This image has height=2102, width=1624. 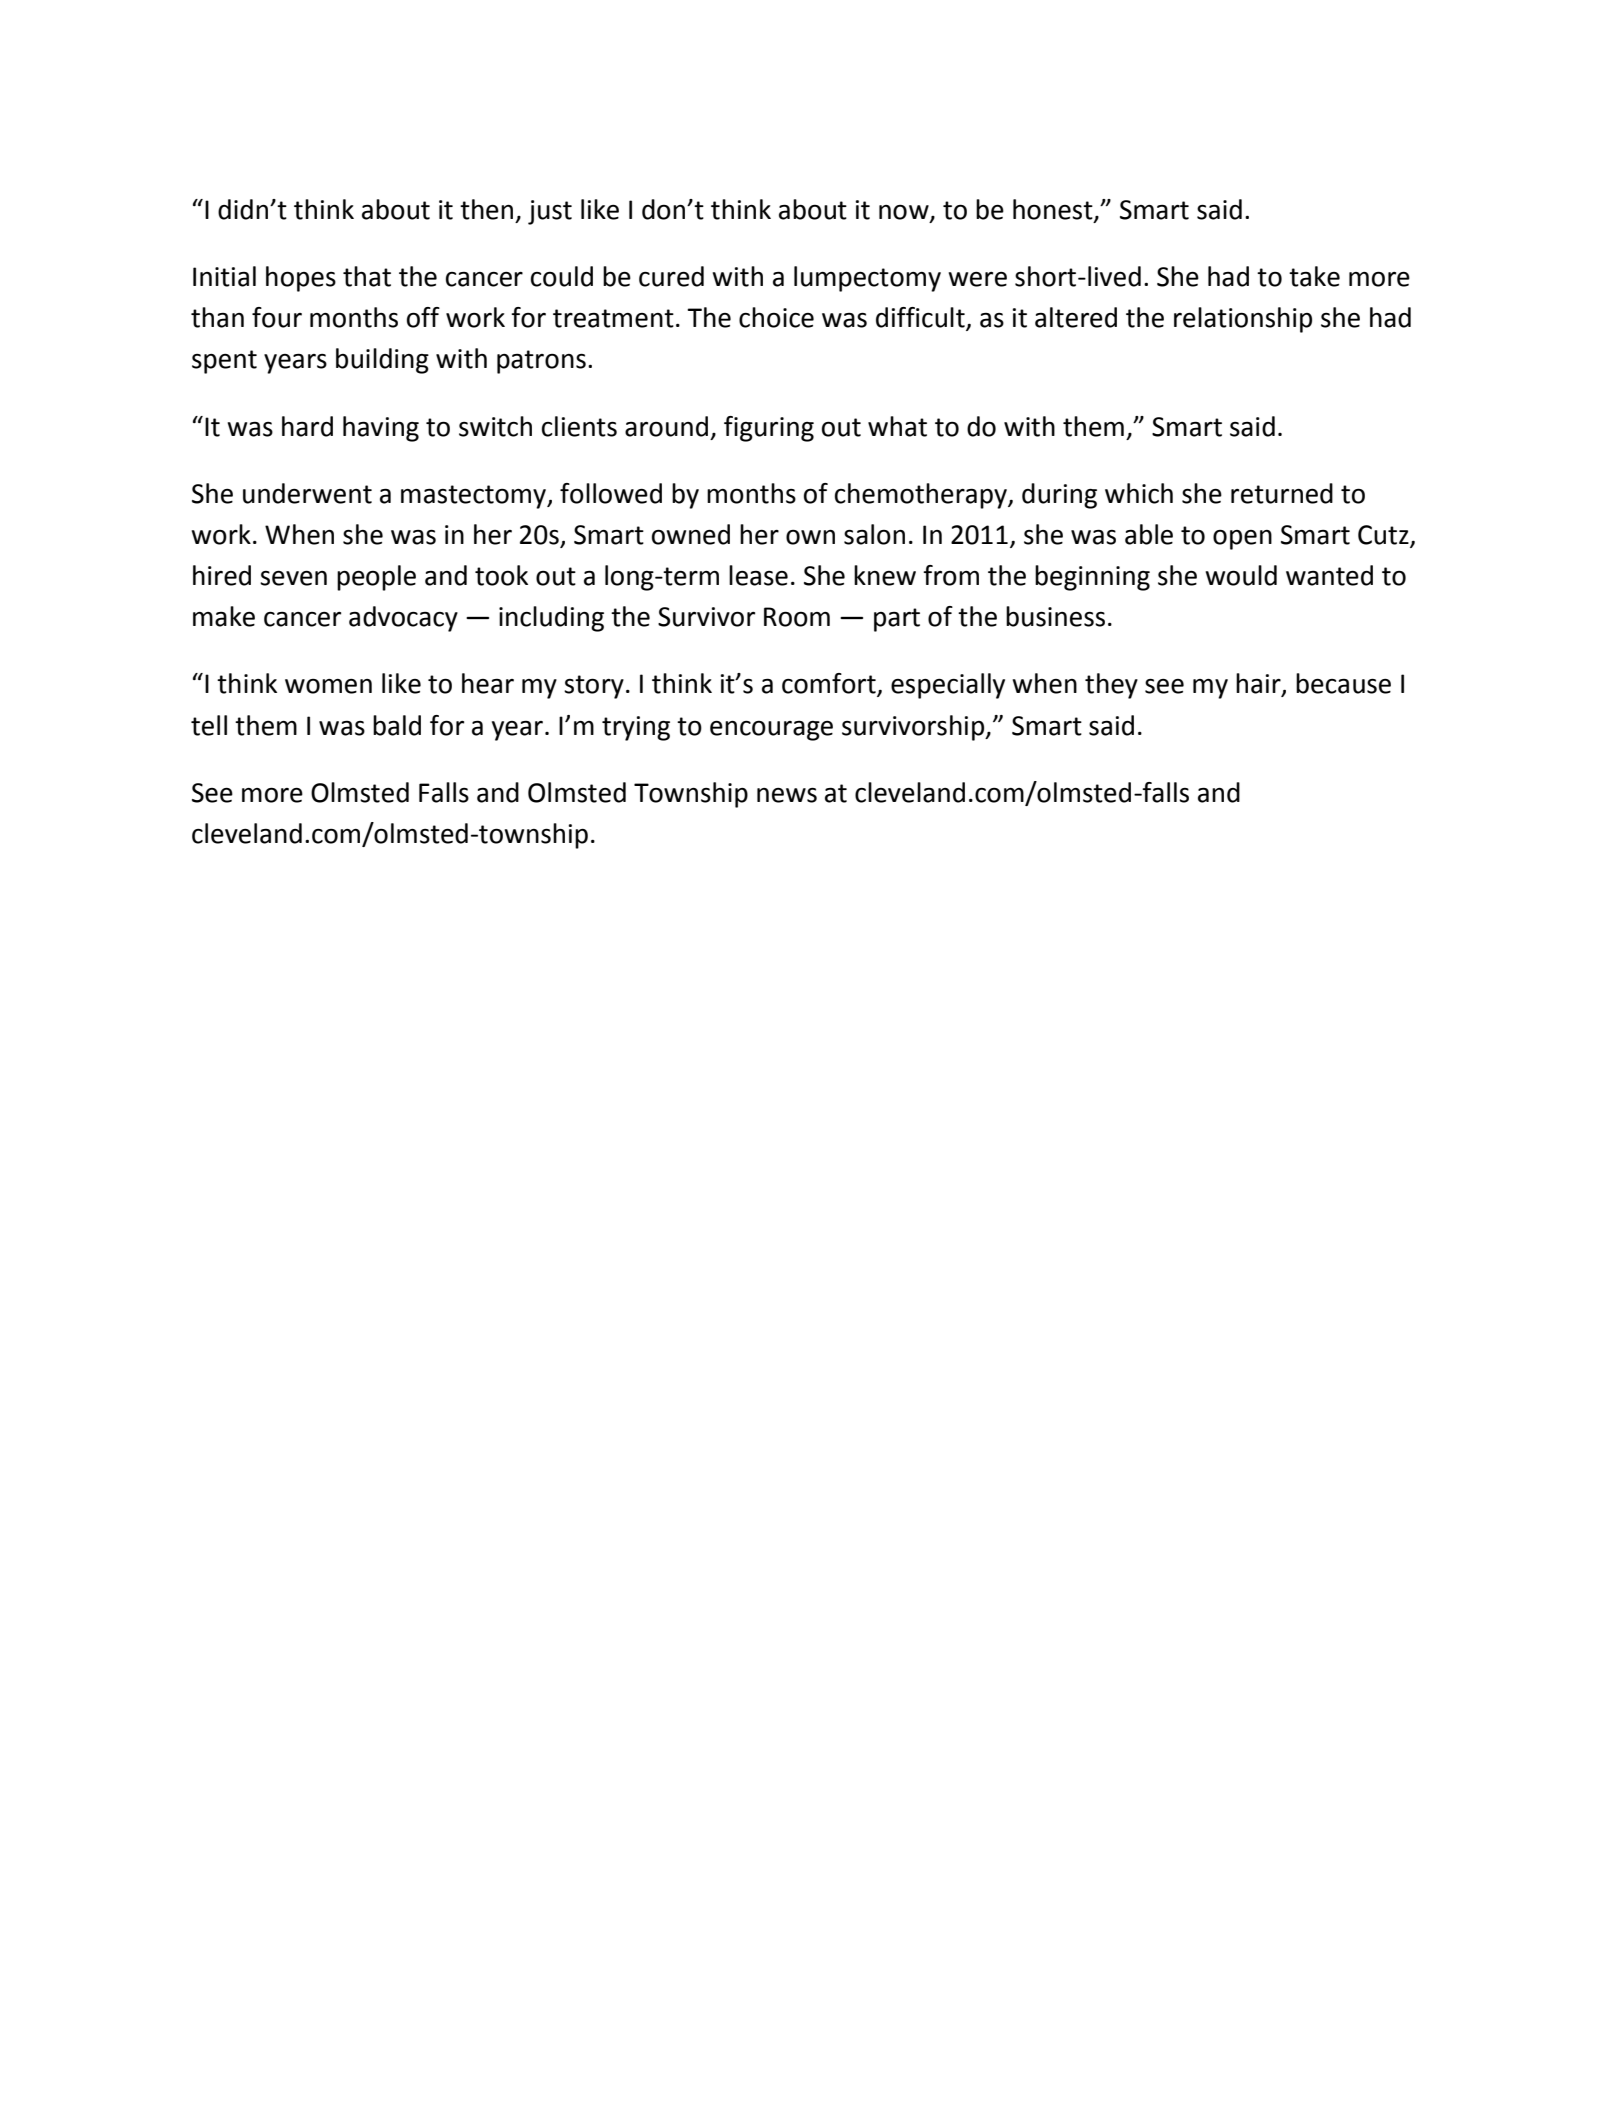 What do you see at coordinates (905, 213) in the image?
I see `now` at bounding box center [905, 213].
